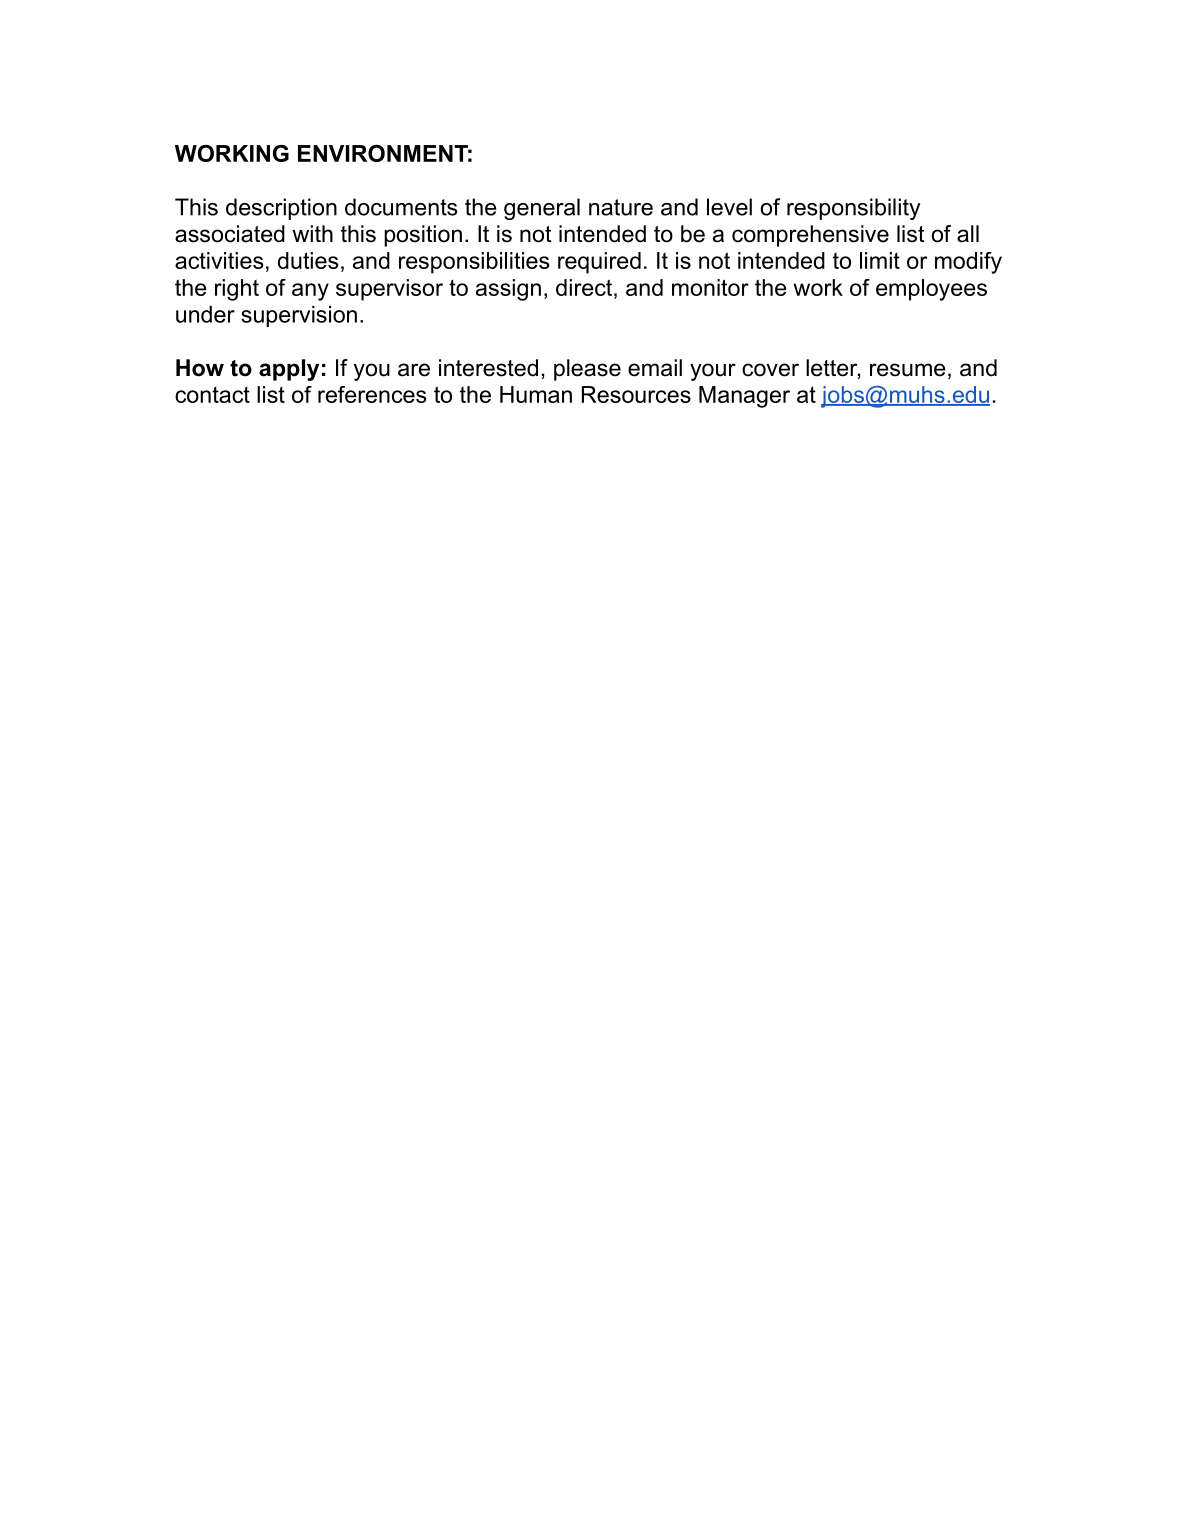  Describe the element at coordinates (744, 397) in the document. I see `Manager` at that location.
